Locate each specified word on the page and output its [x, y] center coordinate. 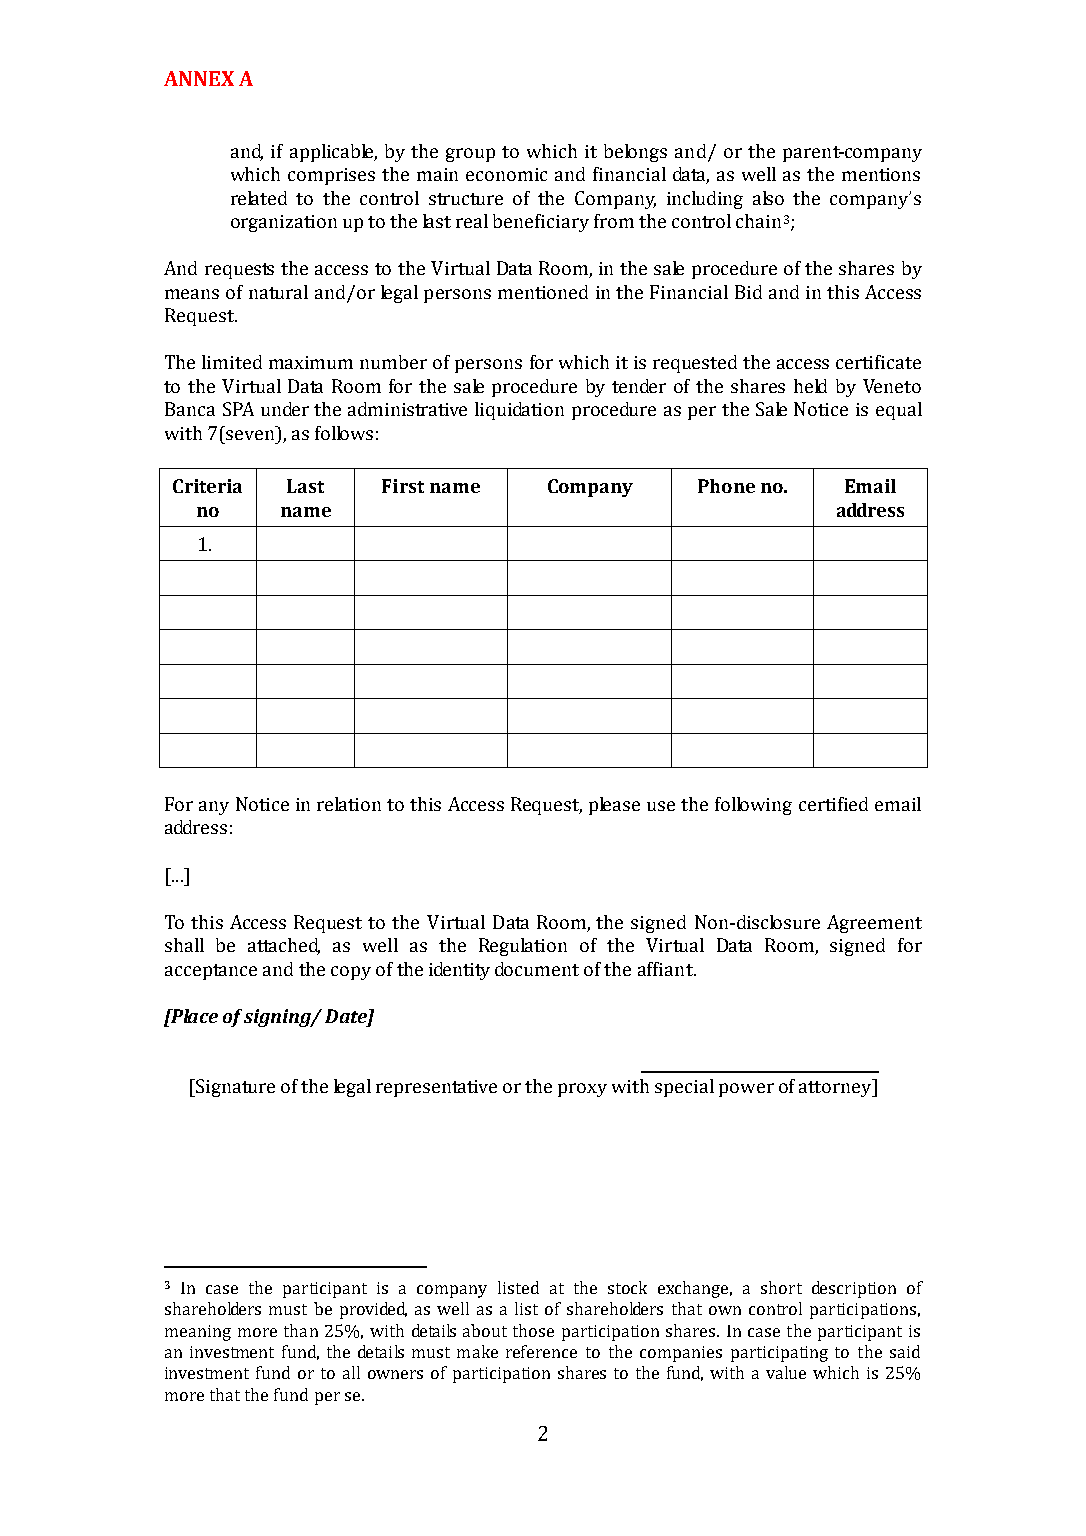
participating [779, 1354]
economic [506, 174]
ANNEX [199, 78]
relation [349, 804]
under [285, 409]
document [537, 969]
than [301, 1330]
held [810, 386]
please [614, 806]
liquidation [519, 411]
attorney [836, 1088]
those [533, 1330]
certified [833, 804]
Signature [234, 1088]
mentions [881, 174]
